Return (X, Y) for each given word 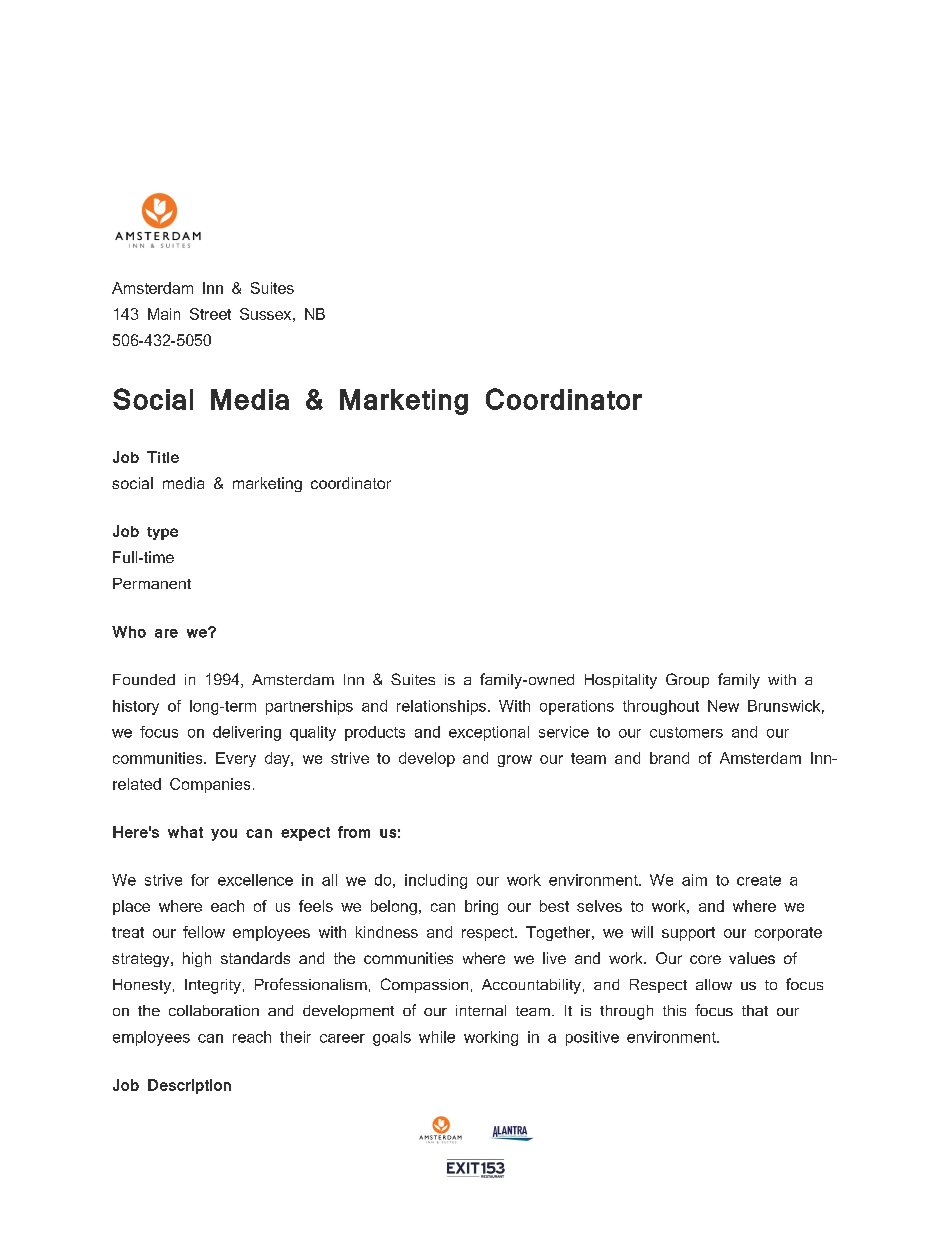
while (437, 1037)
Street (210, 314)
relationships (443, 707)
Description (189, 1086)
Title (163, 457)
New (723, 706)
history (136, 707)
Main (164, 314)
